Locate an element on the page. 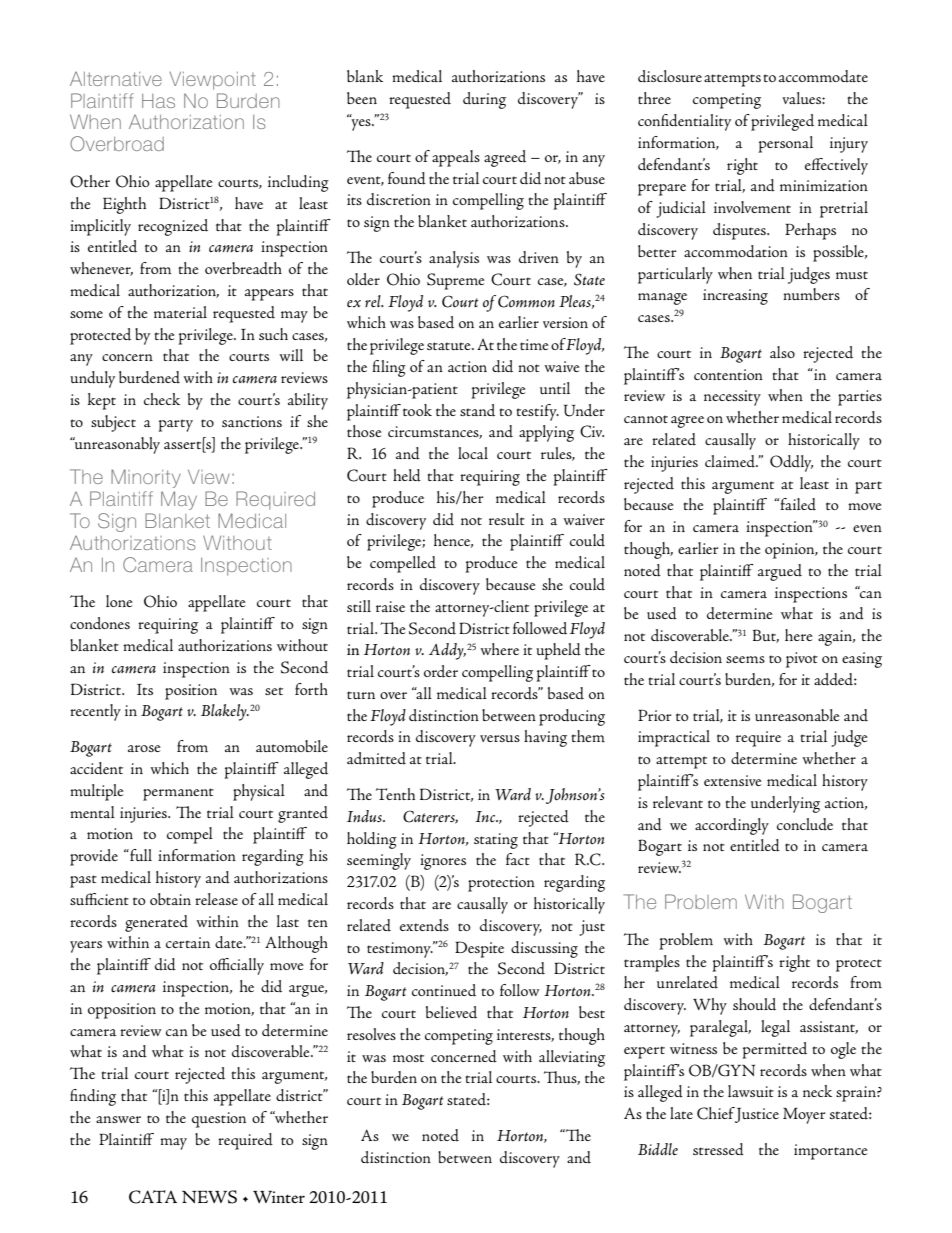 The height and width of the page is (1233, 952). Addy is located at coordinates (447, 651).
